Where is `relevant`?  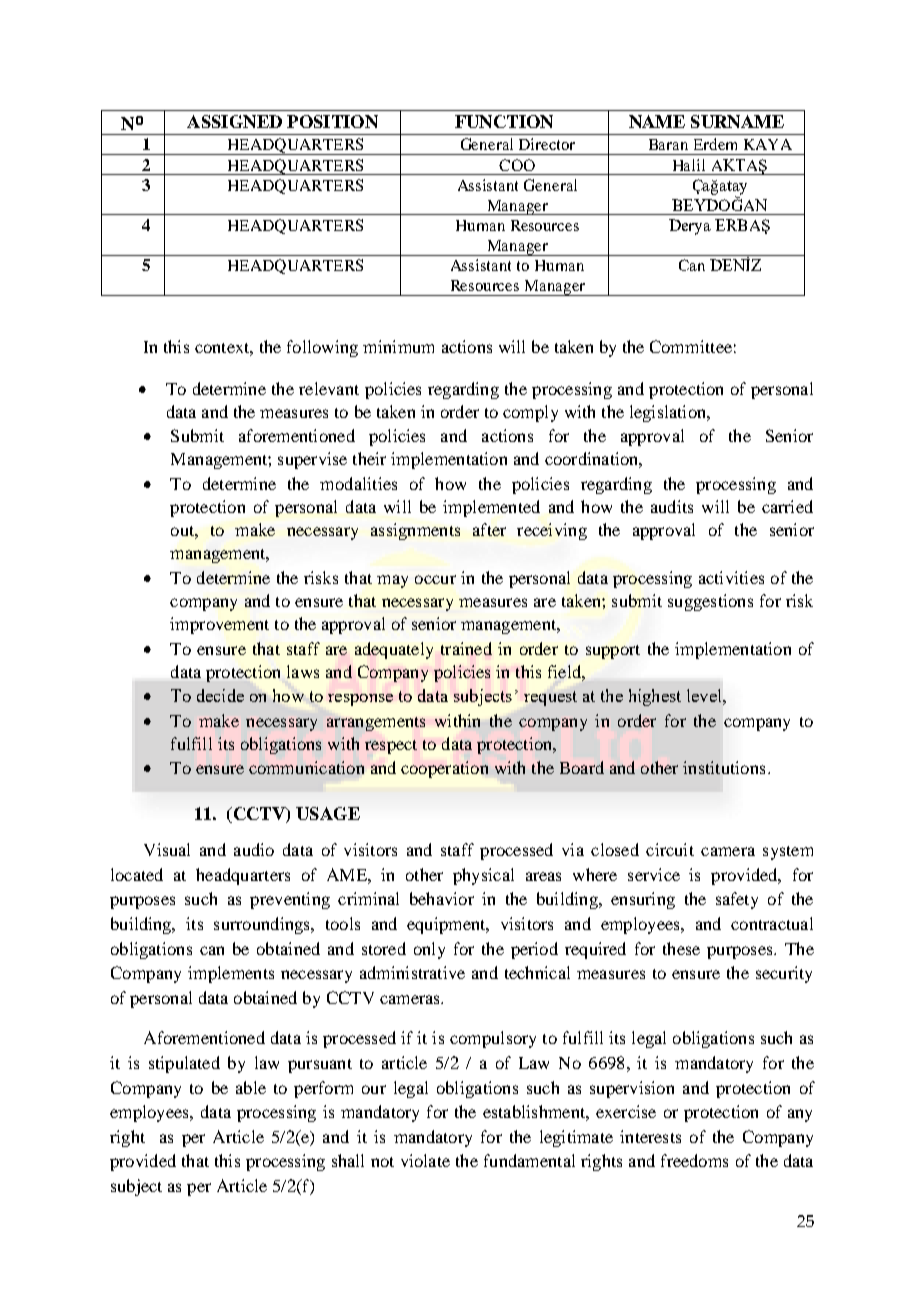
relevant is located at coordinates (329, 388).
